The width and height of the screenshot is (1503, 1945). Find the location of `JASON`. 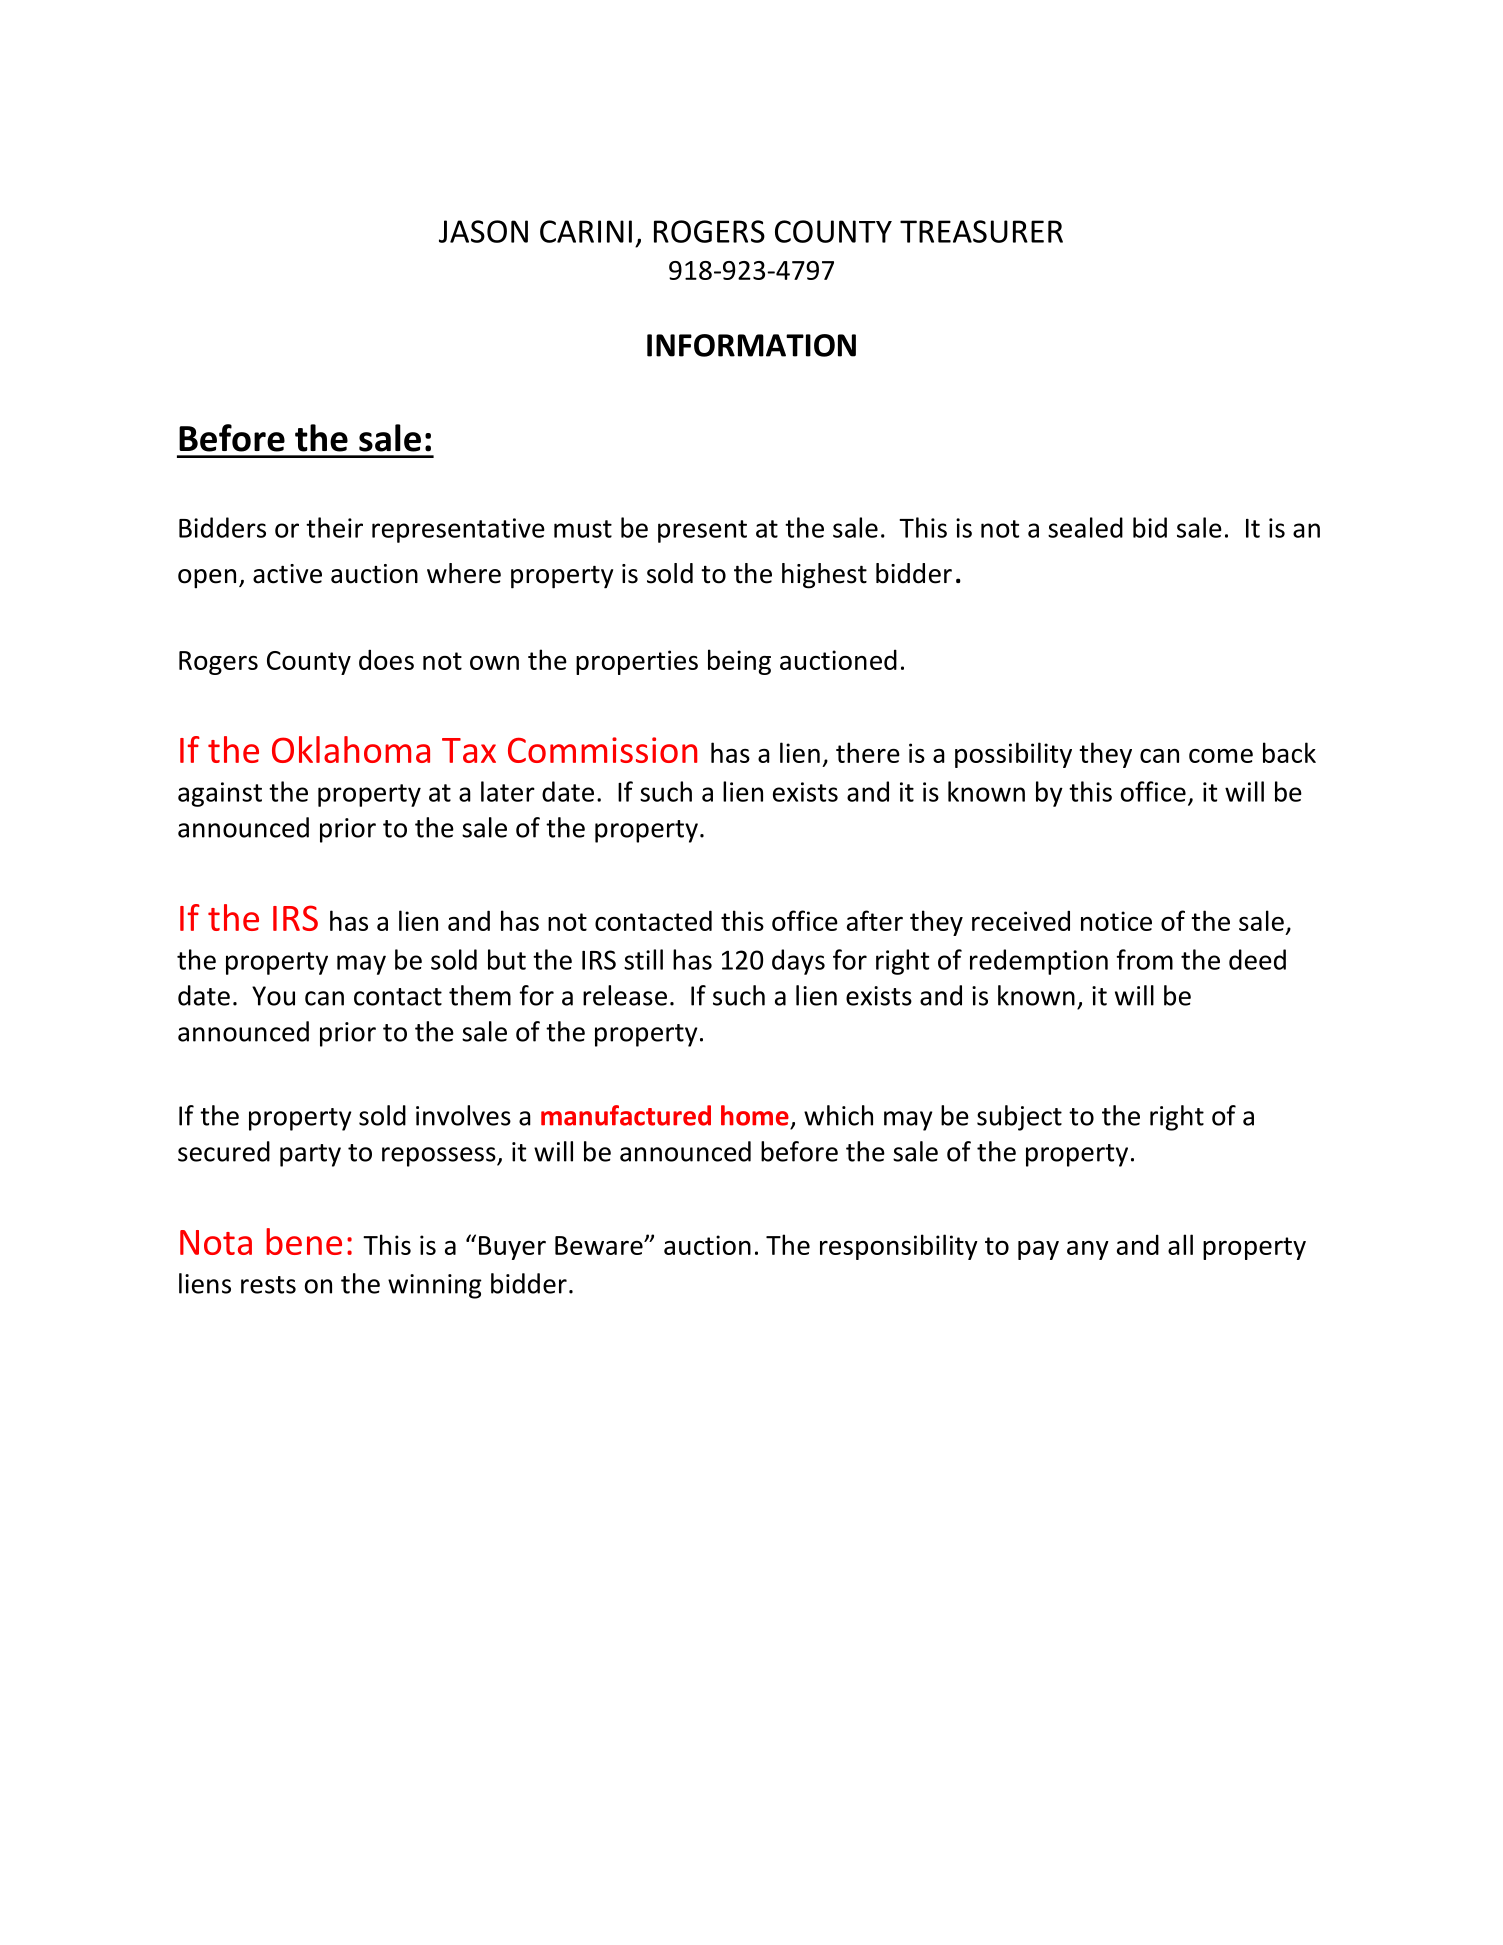

JASON is located at coordinates (483, 231).
